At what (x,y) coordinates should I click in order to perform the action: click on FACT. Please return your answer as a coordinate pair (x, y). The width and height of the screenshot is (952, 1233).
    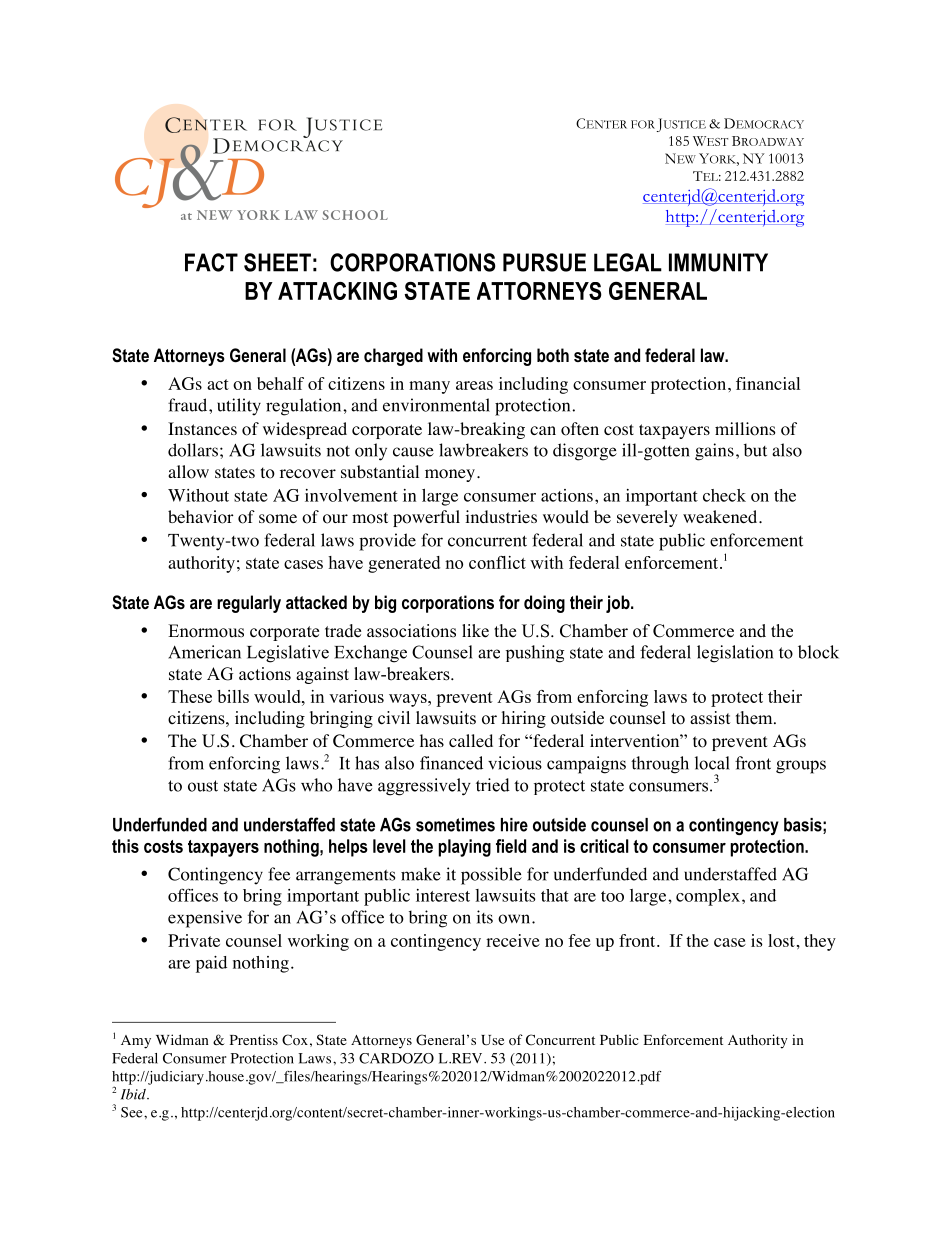
    Looking at the image, I should click on (211, 262).
